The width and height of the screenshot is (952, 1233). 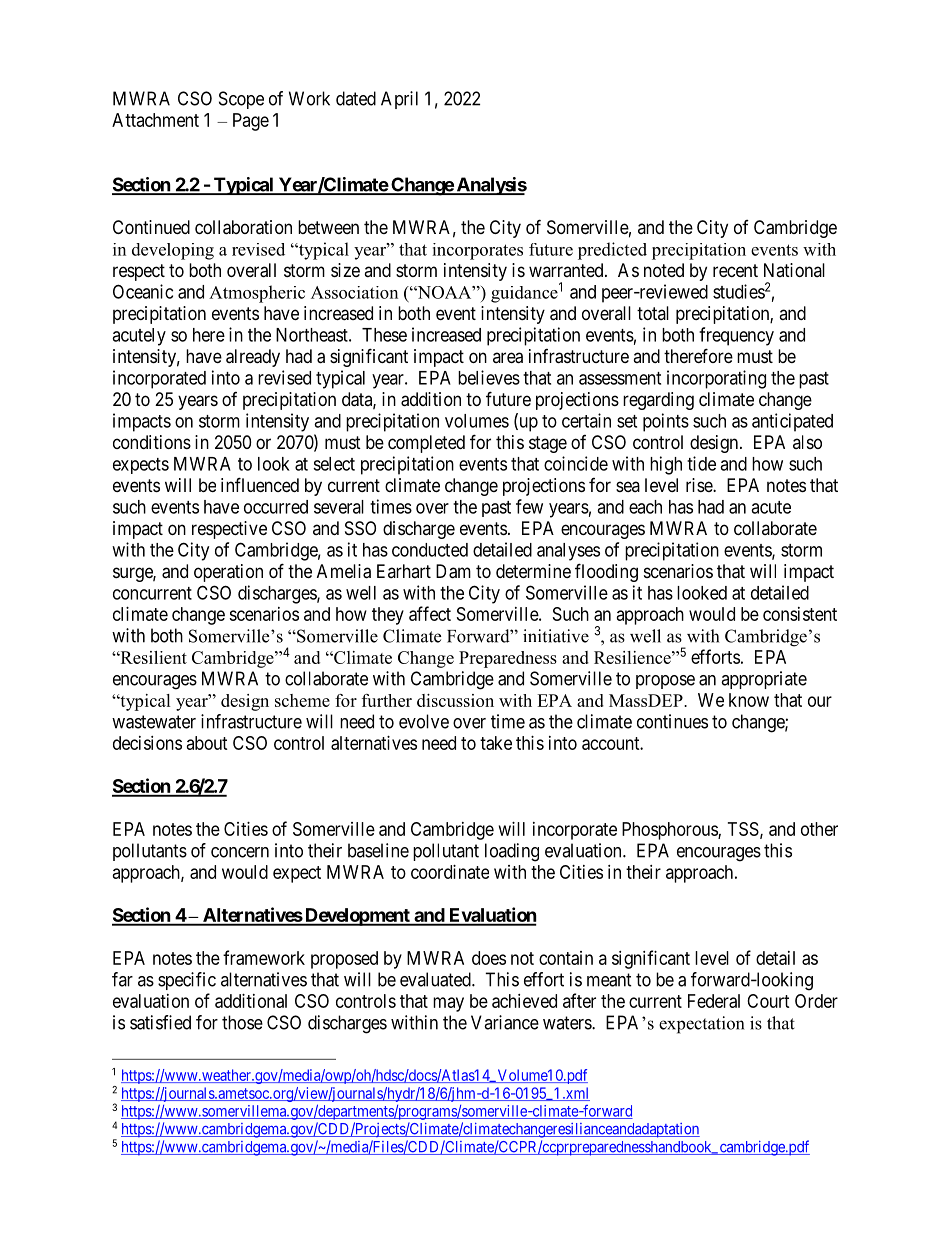 What do you see at coordinates (800, 614) in the screenshot?
I see `consistent` at bounding box center [800, 614].
